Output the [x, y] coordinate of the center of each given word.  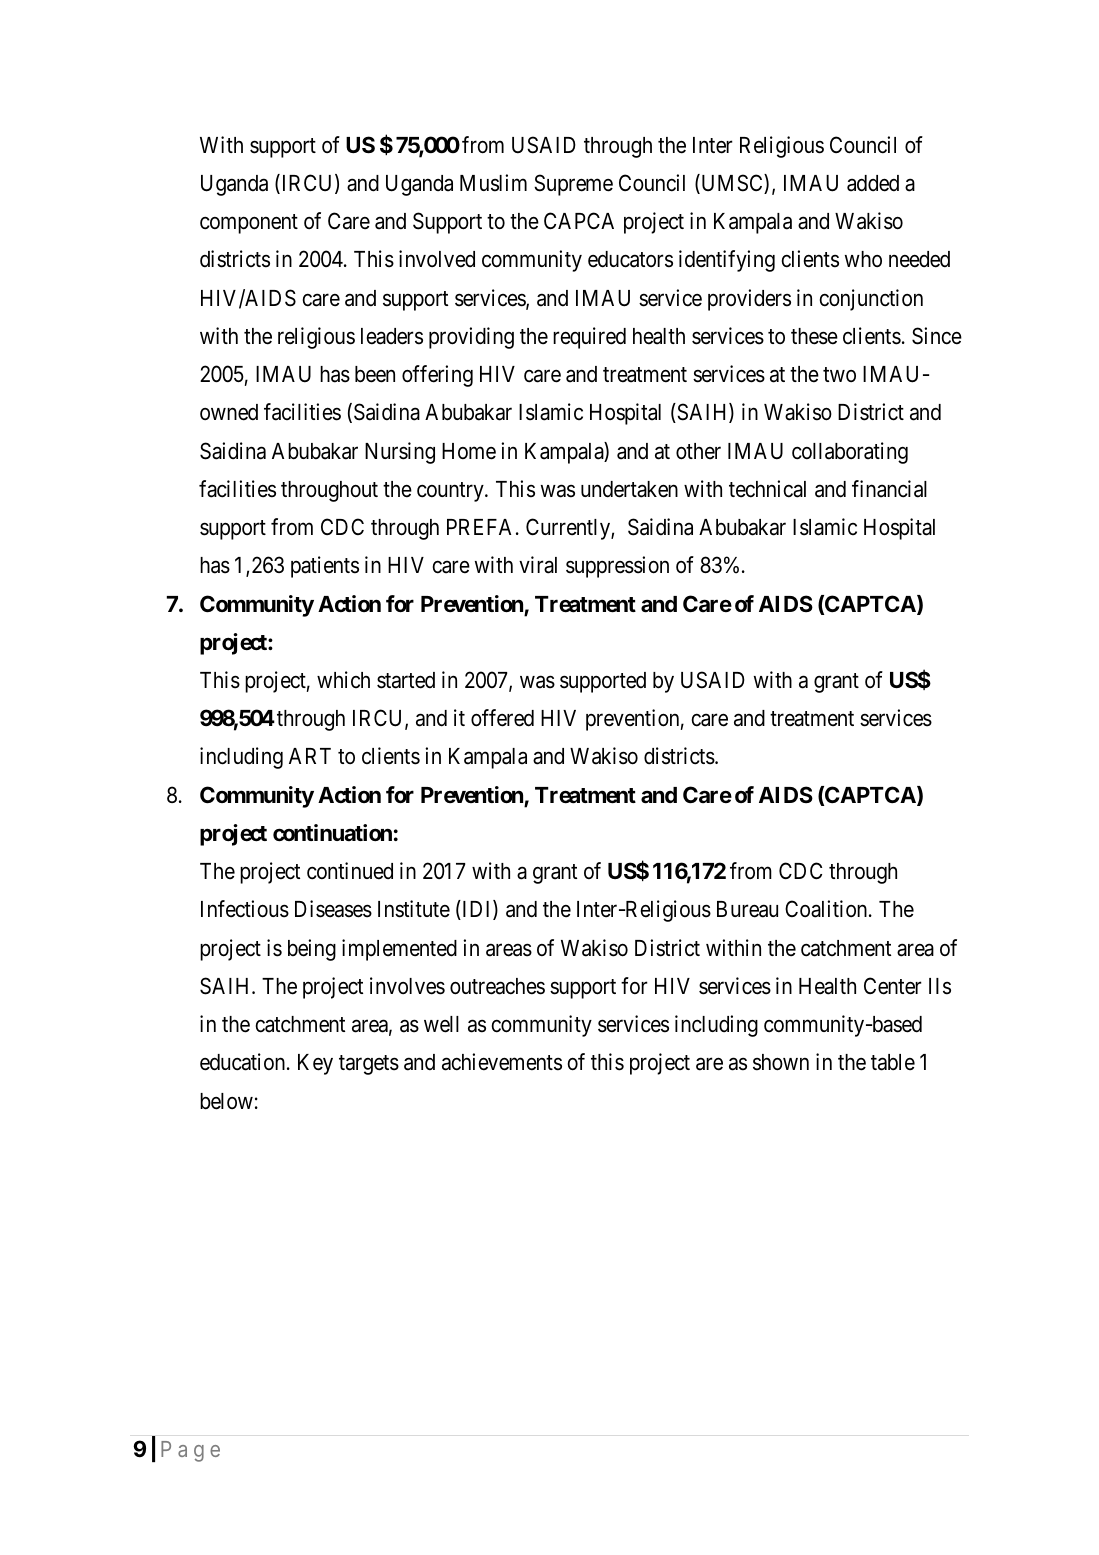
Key [315, 1064]
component [249, 224]
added [873, 183]
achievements [502, 1062]
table [893, 1062]
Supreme [573, 185]
